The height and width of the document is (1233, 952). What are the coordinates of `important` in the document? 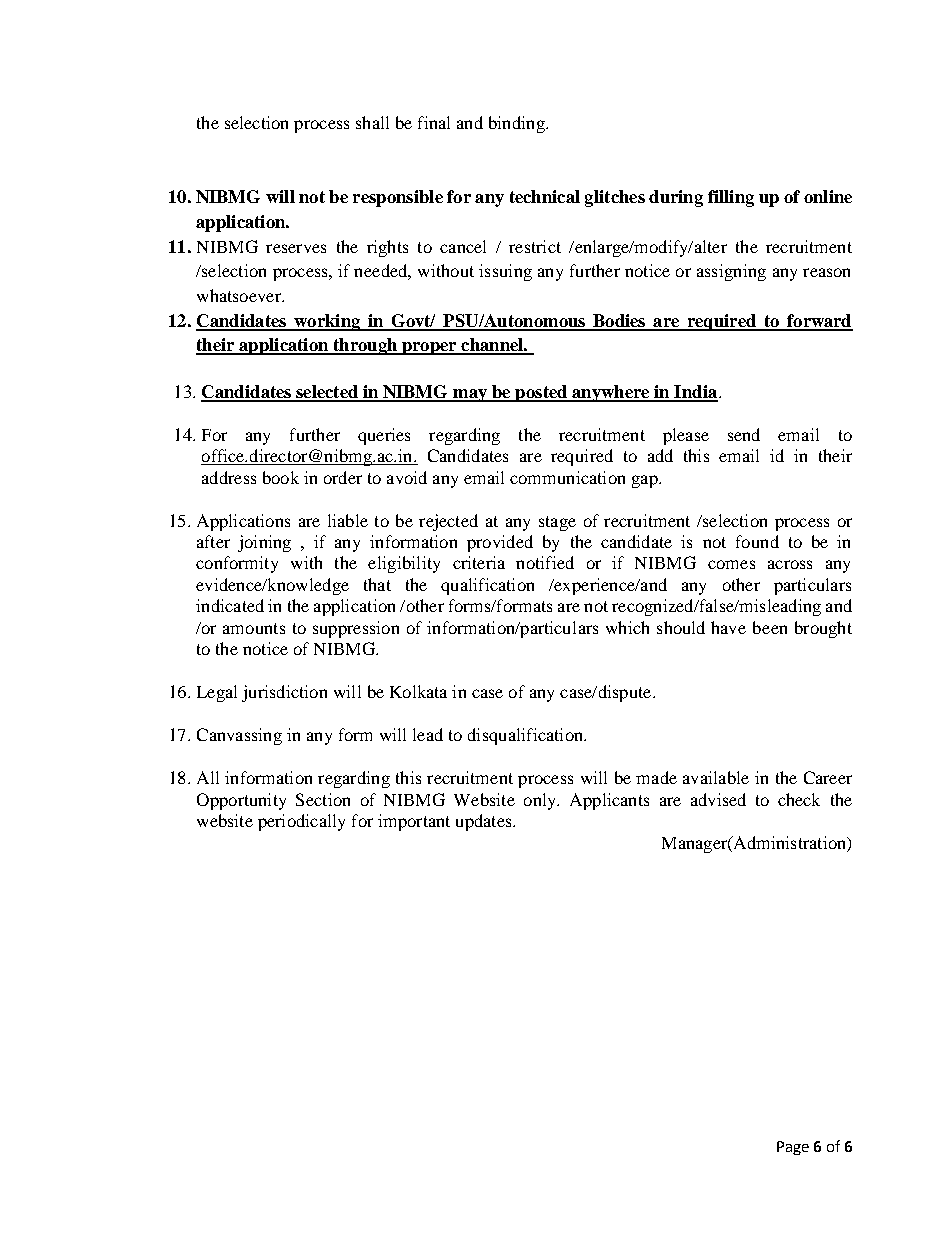 It's located at (414, 822).
